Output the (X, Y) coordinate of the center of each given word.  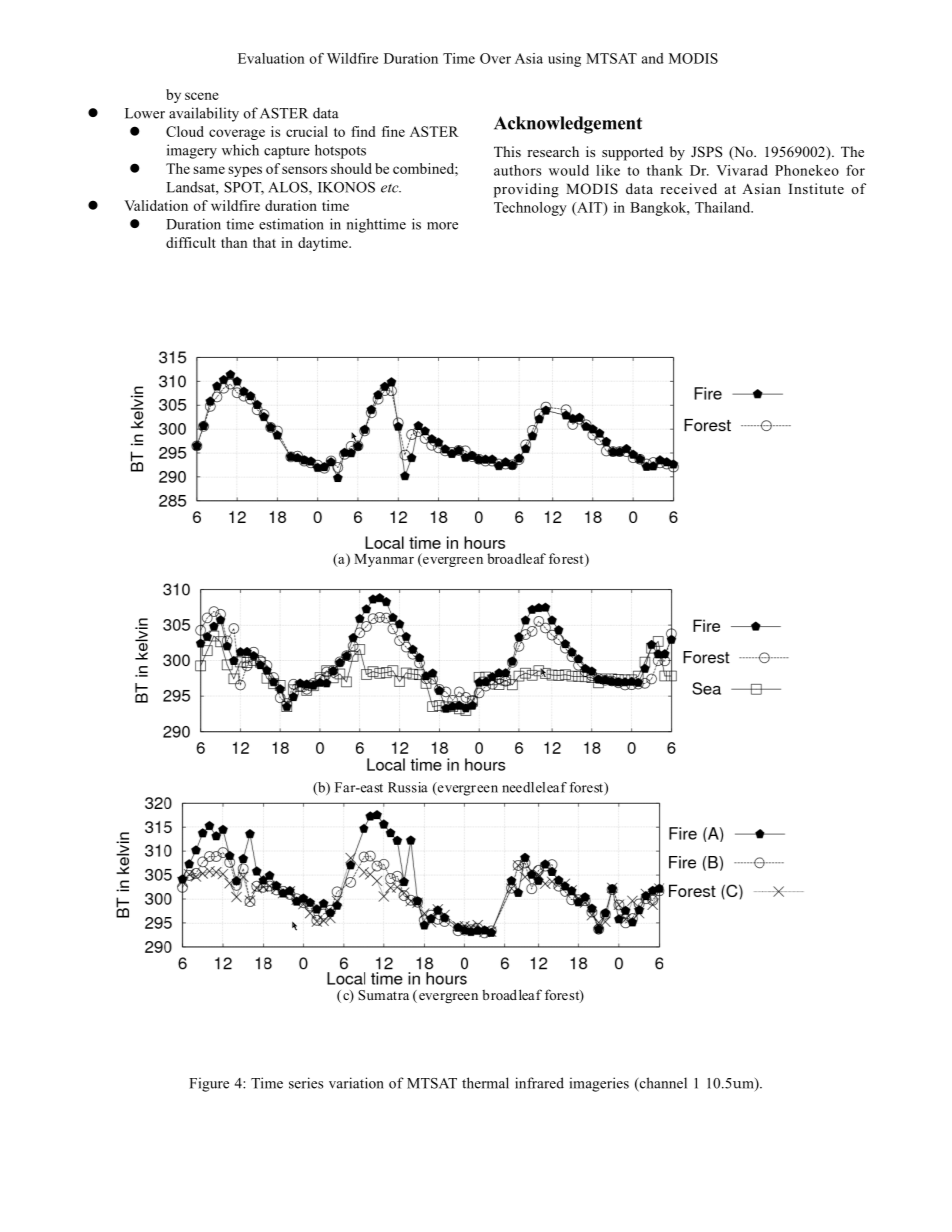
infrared (539, 1083)
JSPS (706, 152)
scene (202, 96)
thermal (485, 1083)
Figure (209, 1084)
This (507, 151)
